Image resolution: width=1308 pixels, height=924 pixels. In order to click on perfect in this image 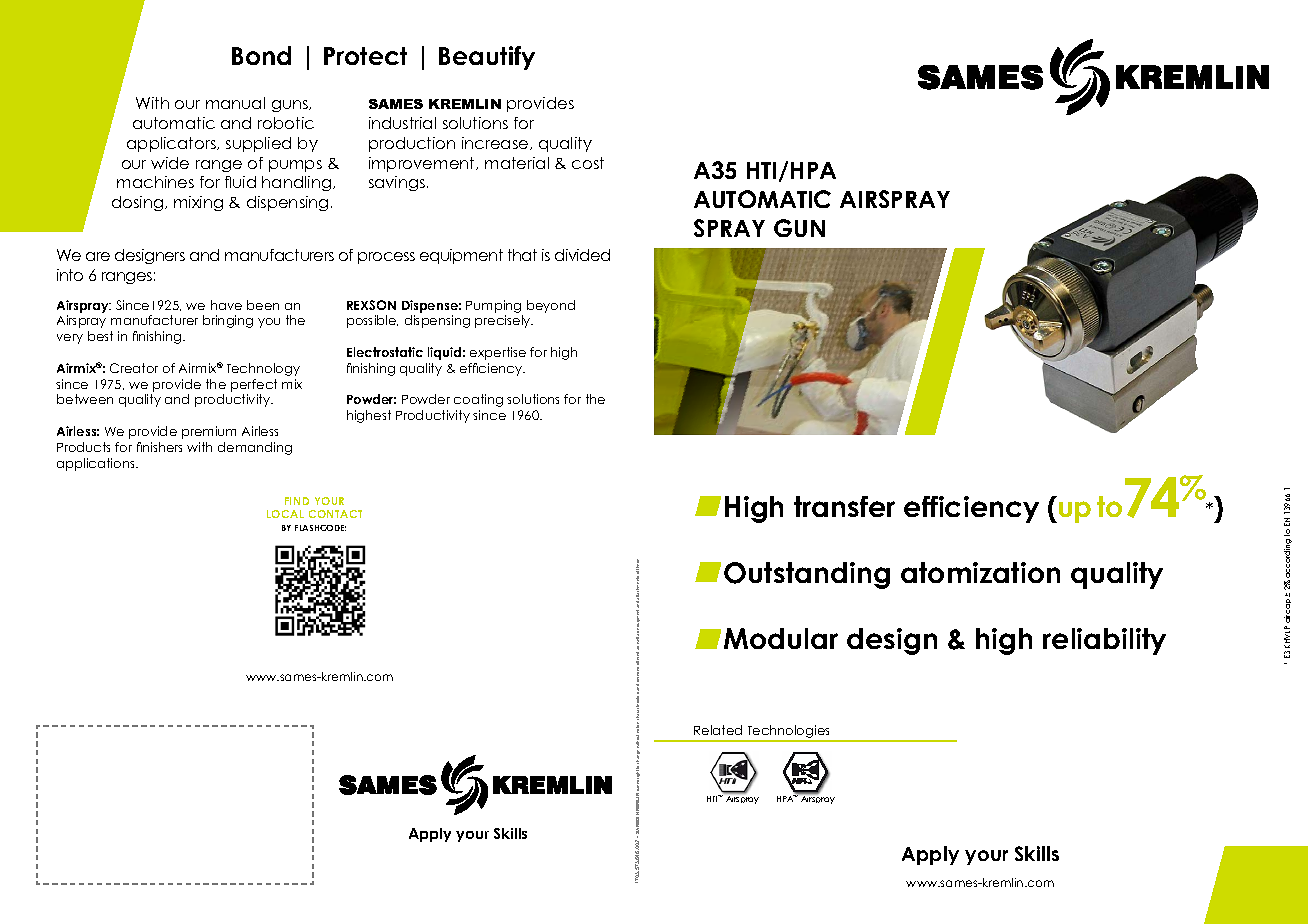, I will do `click(254, 385)`.
